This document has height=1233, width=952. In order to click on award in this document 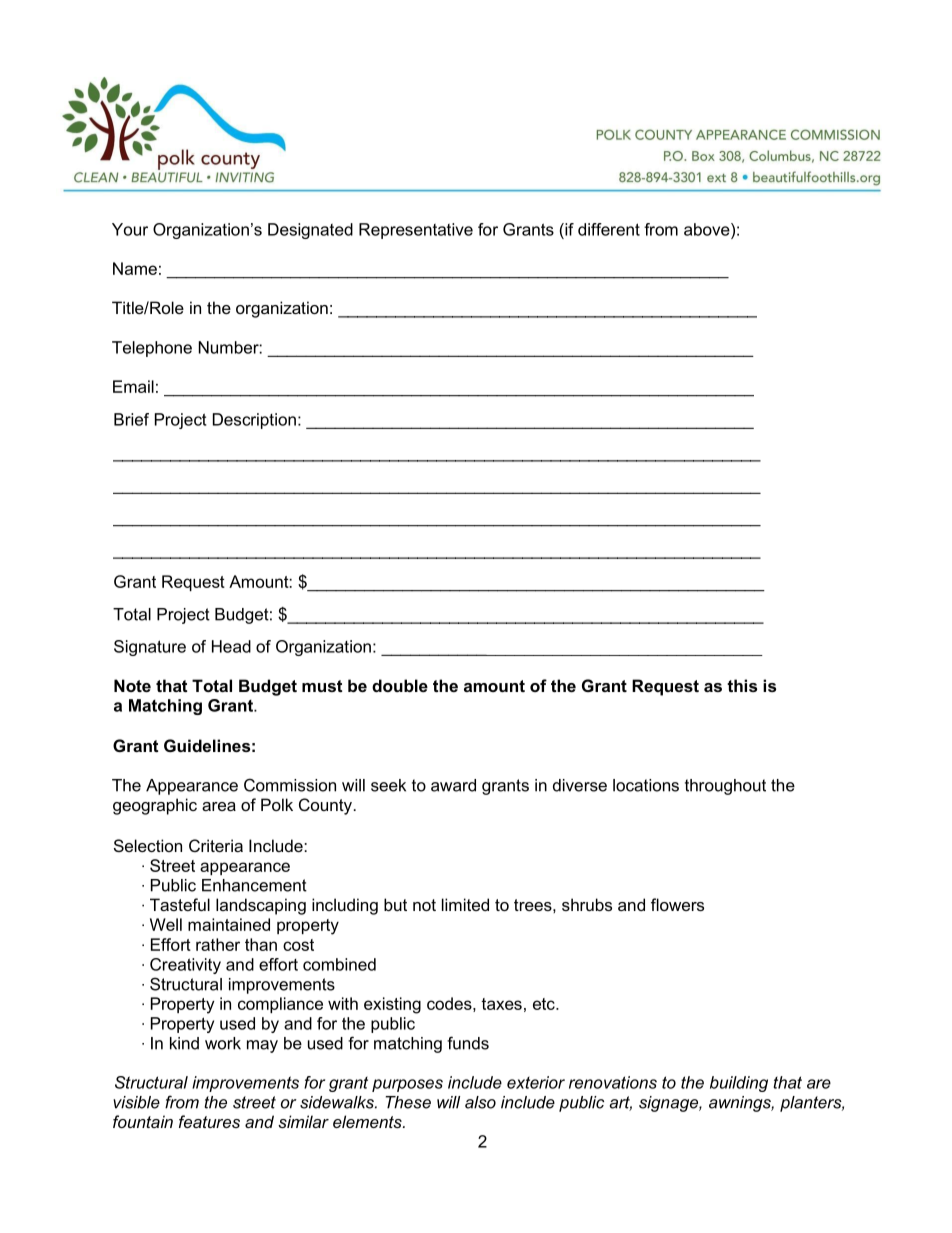, I will do `click(453, 785)`.
